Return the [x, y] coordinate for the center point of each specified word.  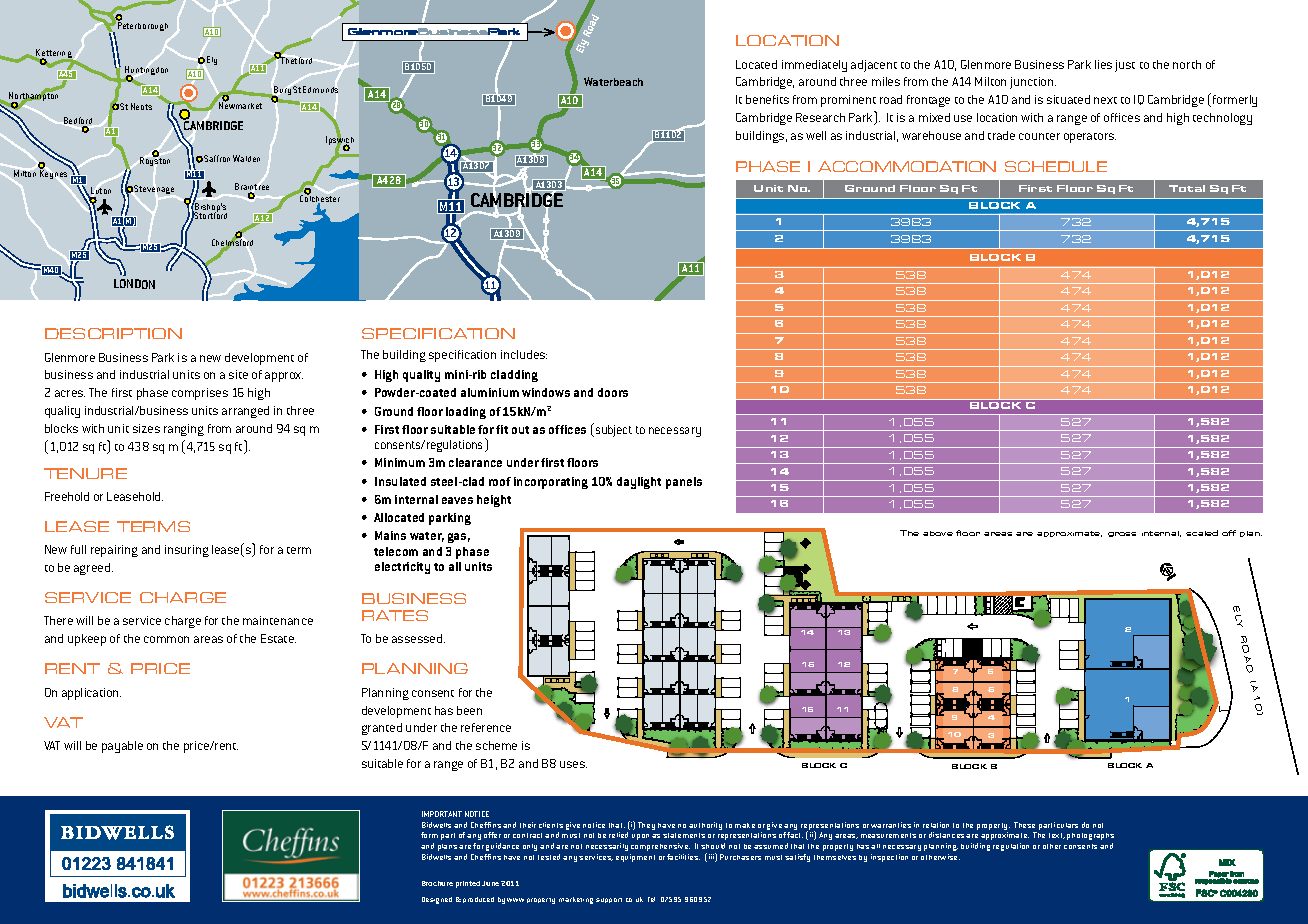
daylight [639, 483]
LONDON [134, 284]
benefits [767, 99]
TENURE [85, 473]
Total [1187, 188]
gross [1122, 534]
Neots [141, 106]
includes [524, 354]
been [469, 710]
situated [1068, 99]
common [166, 639]
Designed [437, 900]
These [1024, 825]
